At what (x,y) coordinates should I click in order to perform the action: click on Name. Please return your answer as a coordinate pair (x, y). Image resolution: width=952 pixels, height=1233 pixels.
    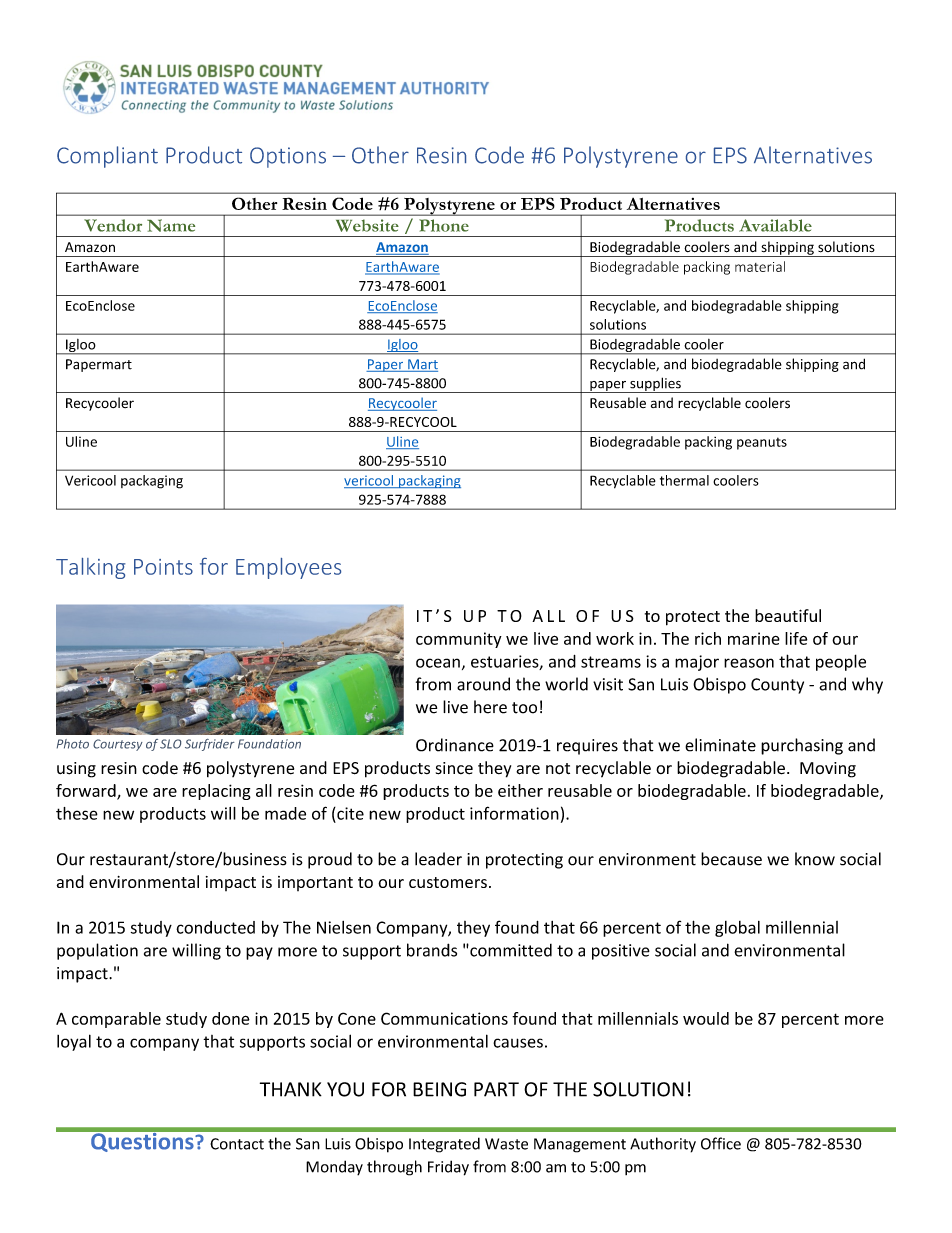
    Looking at the image, I should click on (171, 225).
